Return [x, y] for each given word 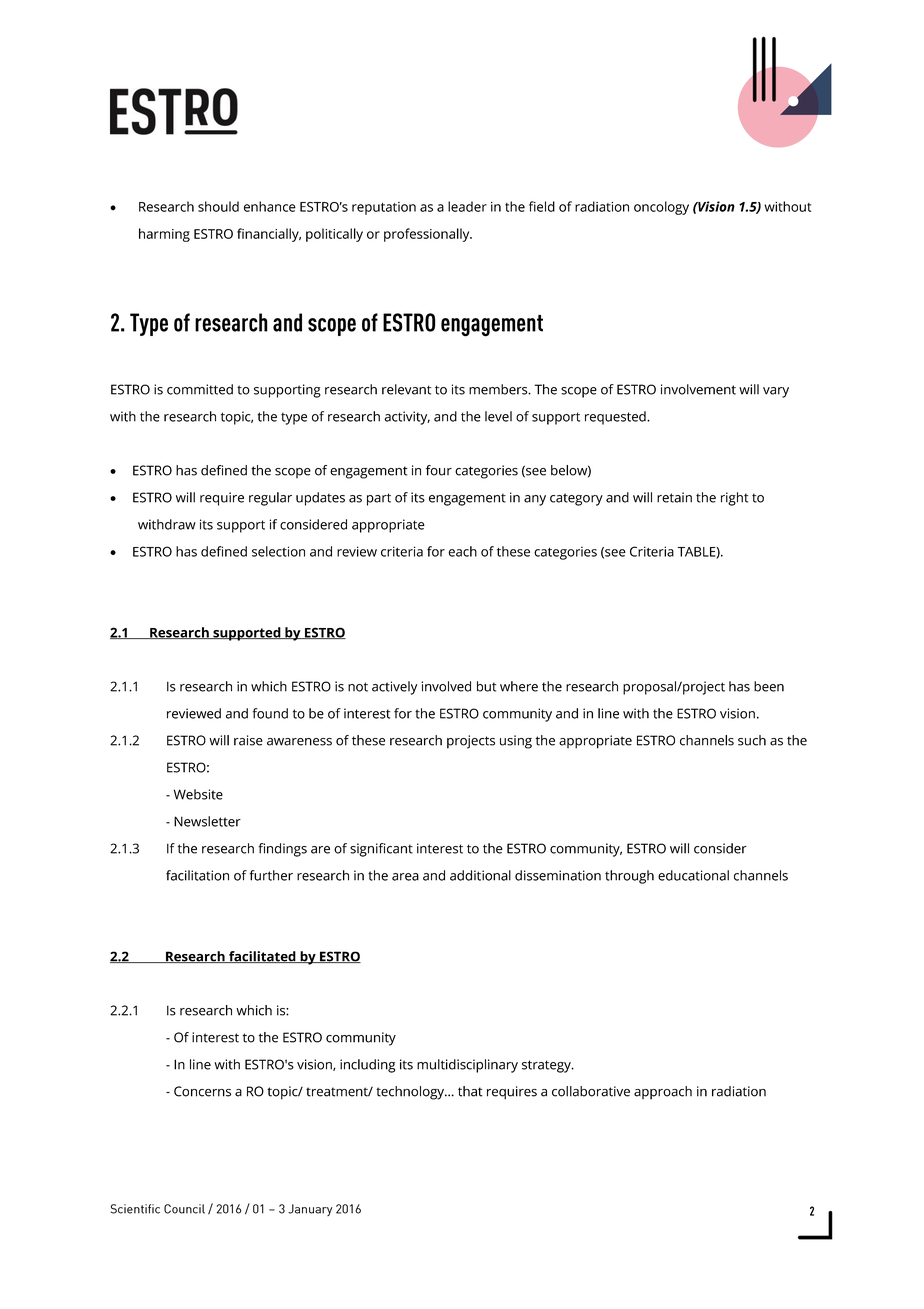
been [769, 686]
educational [693, 875]
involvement [698, 389]
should [218, 206]
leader [467, 206]
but [486, 686]
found [270, 713]
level [498, 416]
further [271, 875]
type [294, 418]
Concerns [202, 1091]
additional [480, 875]
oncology [661, 208]
